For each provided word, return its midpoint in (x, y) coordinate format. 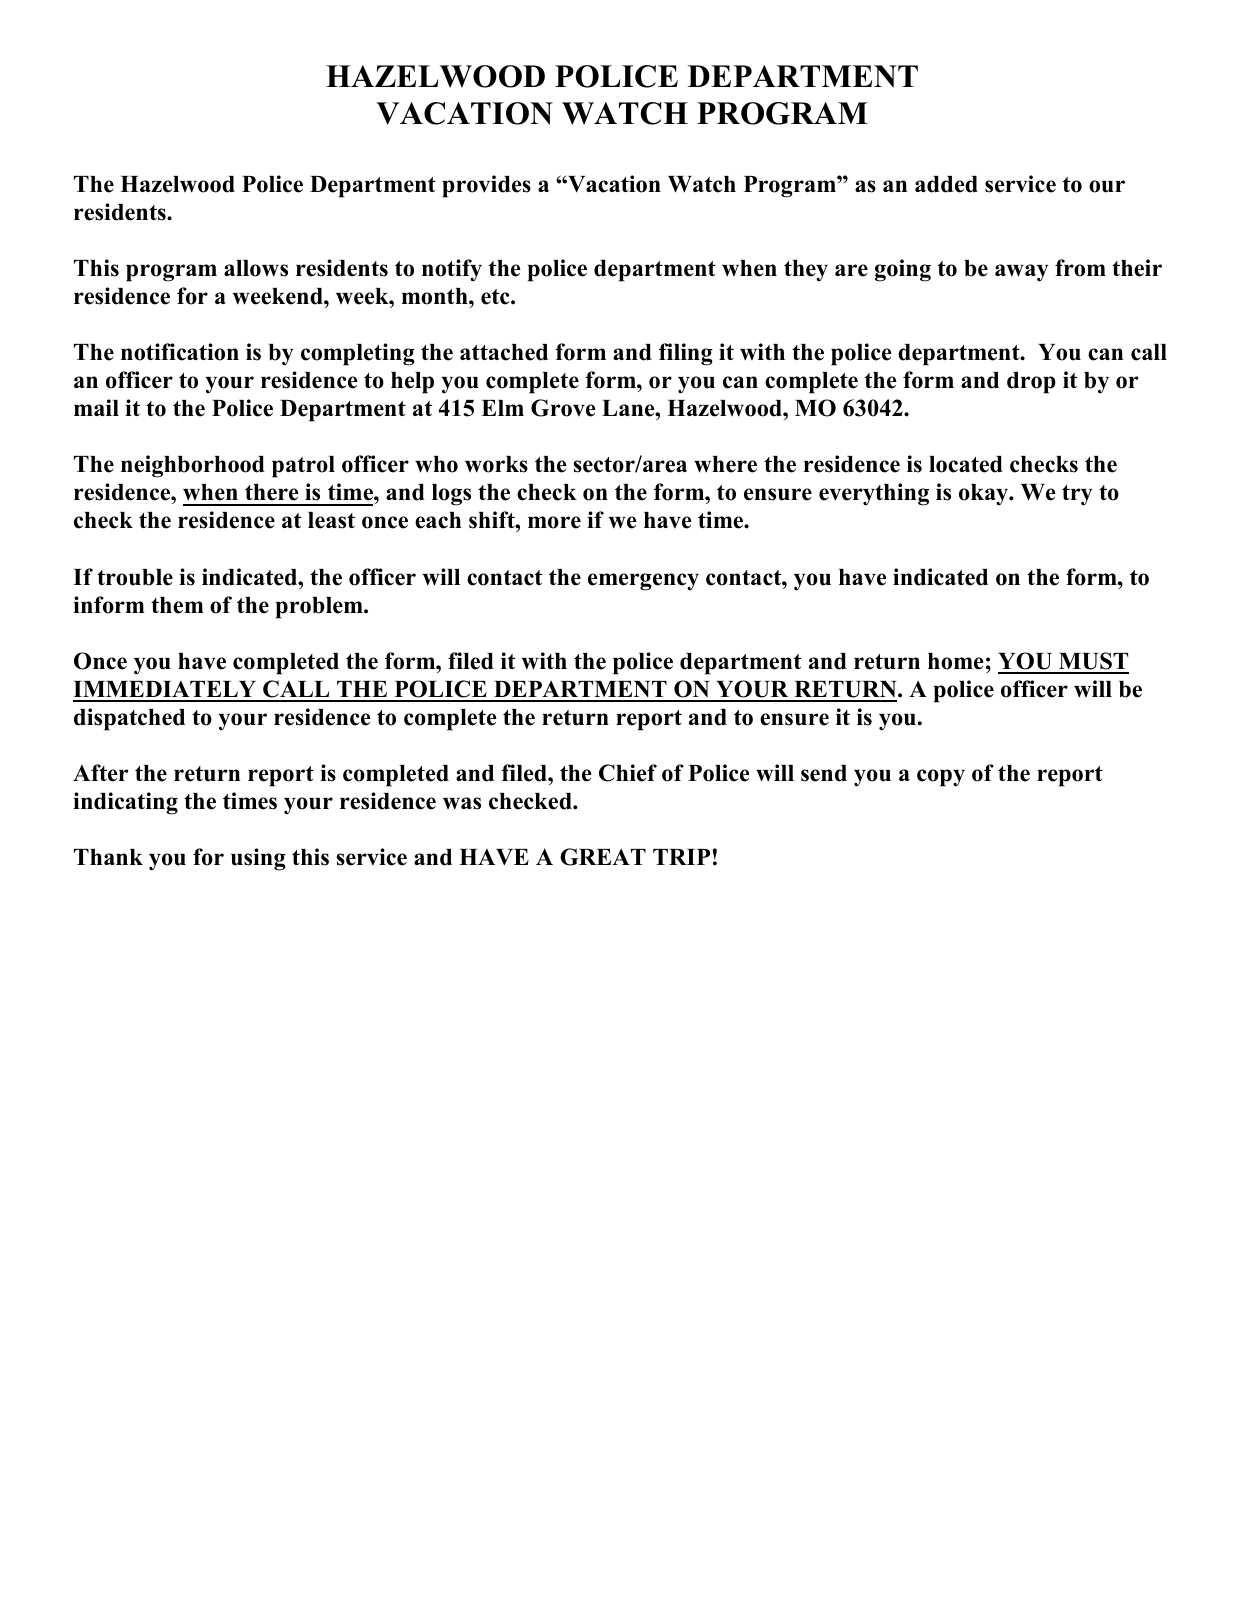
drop (1031, 383)
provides (486, 186)
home (956, 661)
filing (686, 354)
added (946, 184)
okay (985, 495)
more (554, 522)
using (258, 859)
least (331, 520)
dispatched (129, 719)
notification (180, 352)
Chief (628, 773)
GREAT (603, 857)
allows (256, 268)
